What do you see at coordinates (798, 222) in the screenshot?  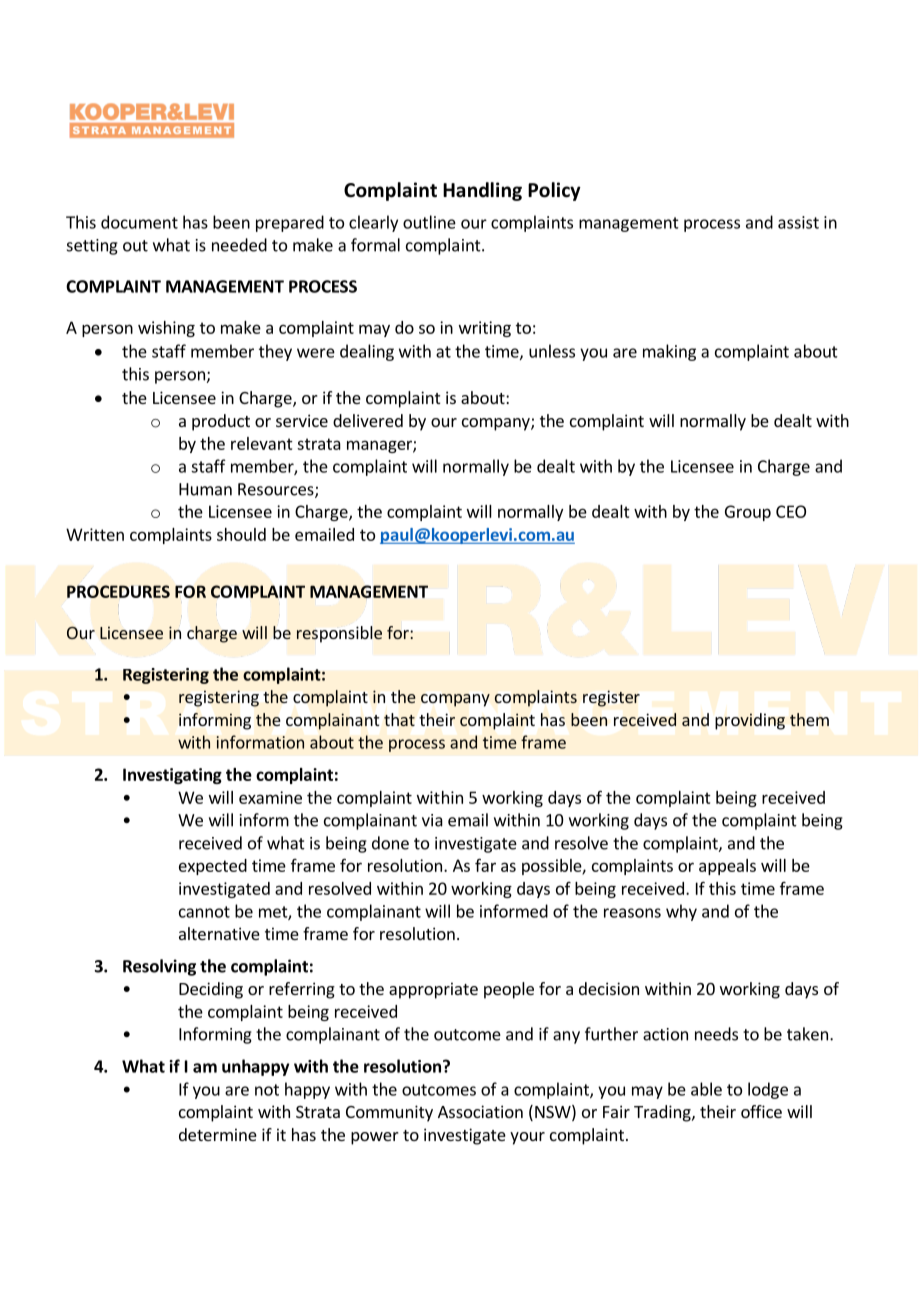 I see `assist` at bounding box center [798, 222].
